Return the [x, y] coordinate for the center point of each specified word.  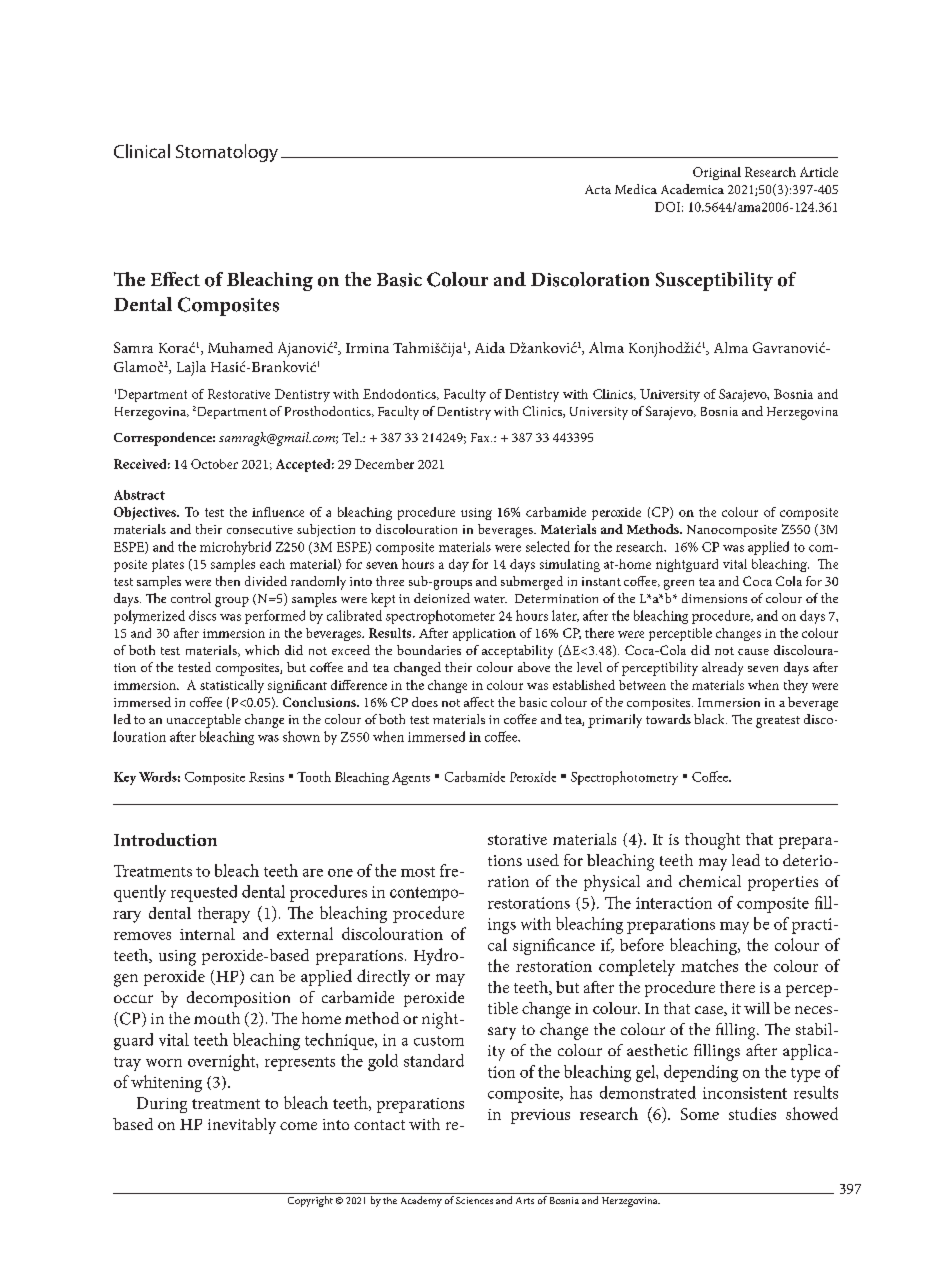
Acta [598, 189]
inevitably [242, 1126]
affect [479, 702]
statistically [232, 686]
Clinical [142, 151]
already [722, 669]
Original [717, 173]
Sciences [474, 1200]
